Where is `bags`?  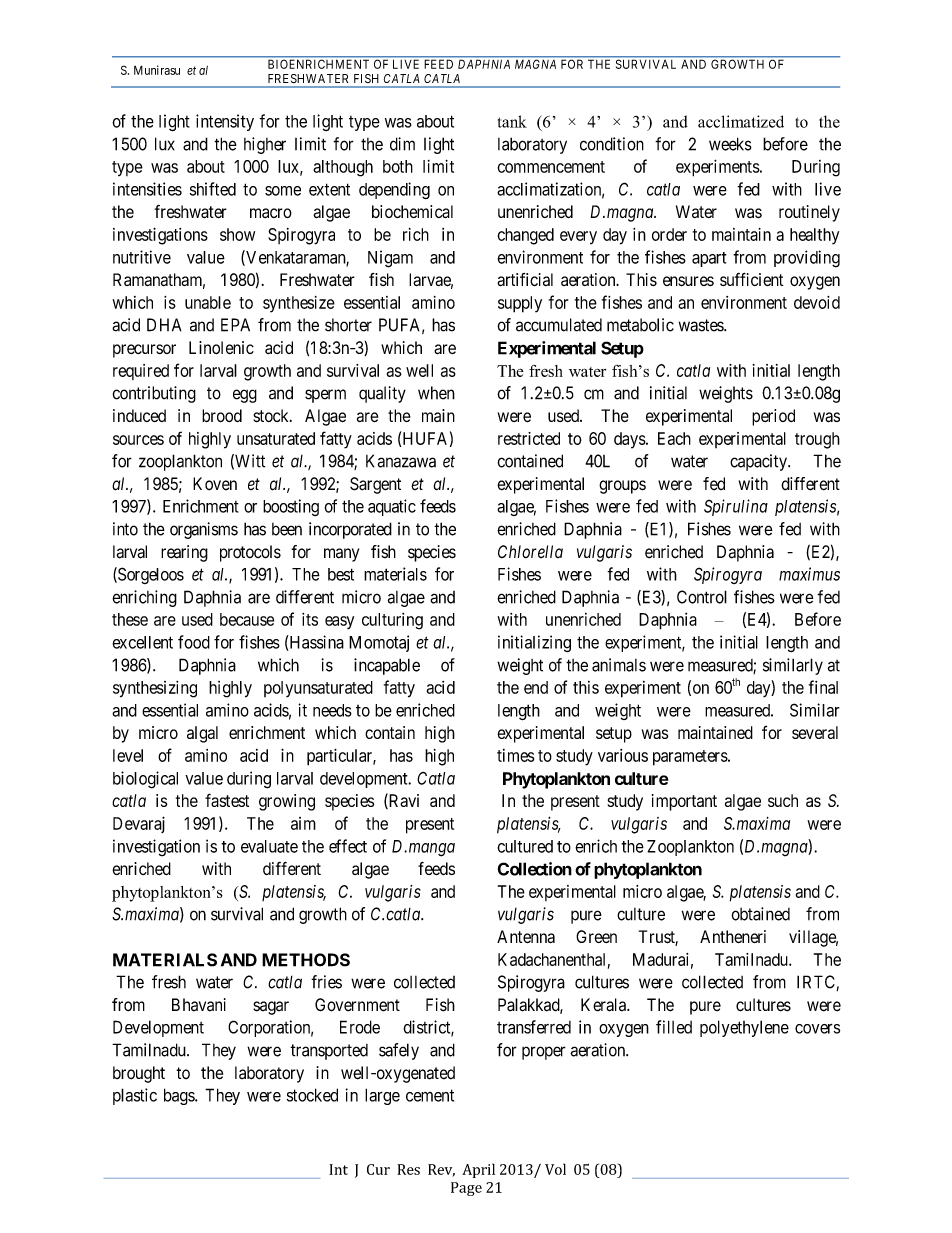 bags is located at coordinates (180, 1096).
